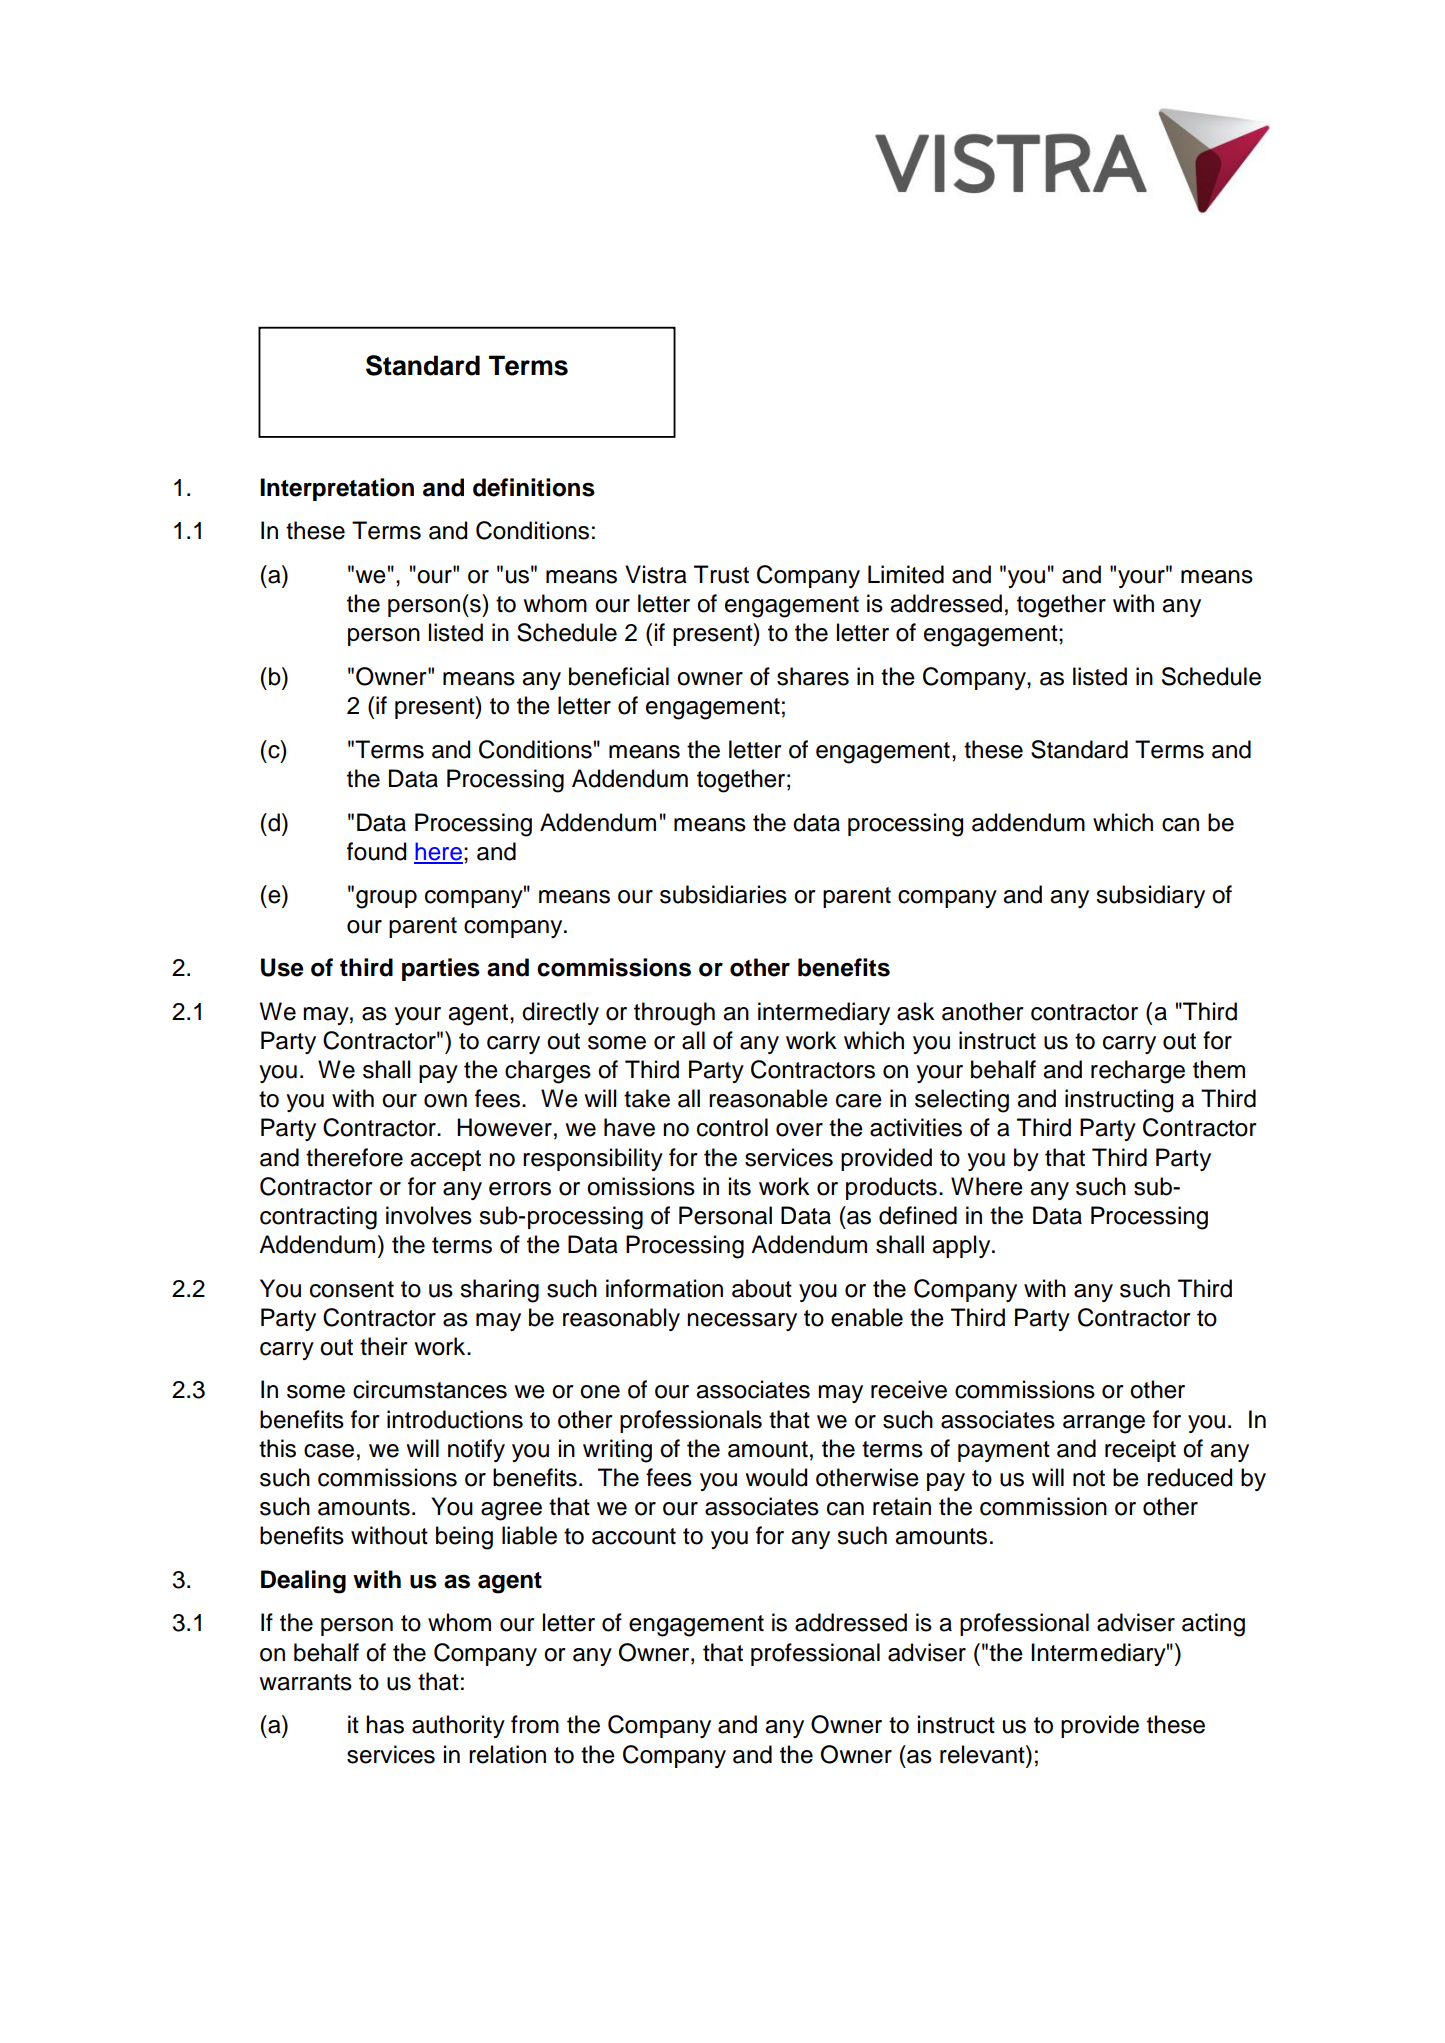 The image size is (1445, 2043). Describe the element at coordinates (732, 1127) in the document. I see `control` at that location.
